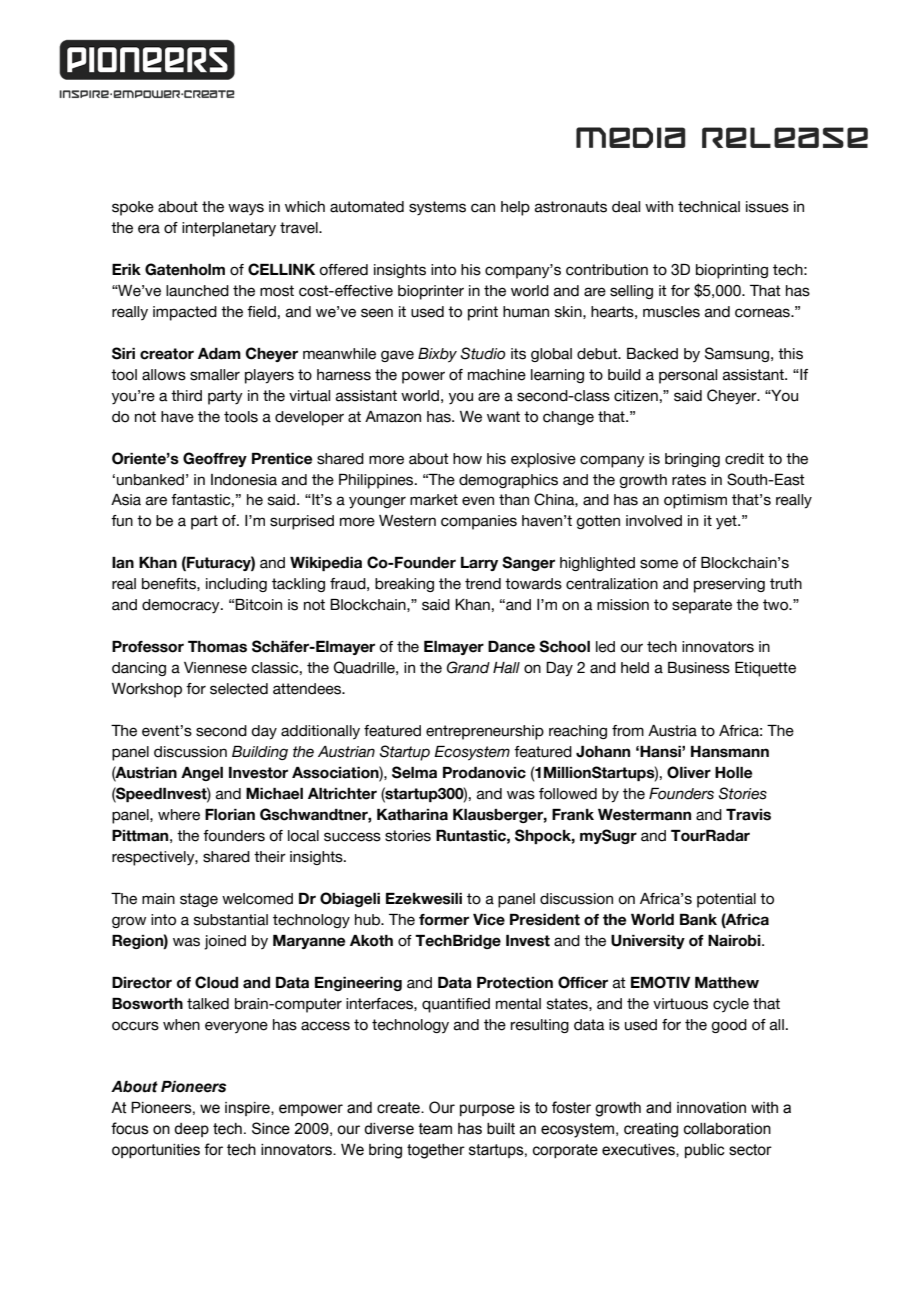 This screenshot has height=1308, width=924. Describe the element at coordinates (122, 521) in the screenshot. I see `fun` at that location.
